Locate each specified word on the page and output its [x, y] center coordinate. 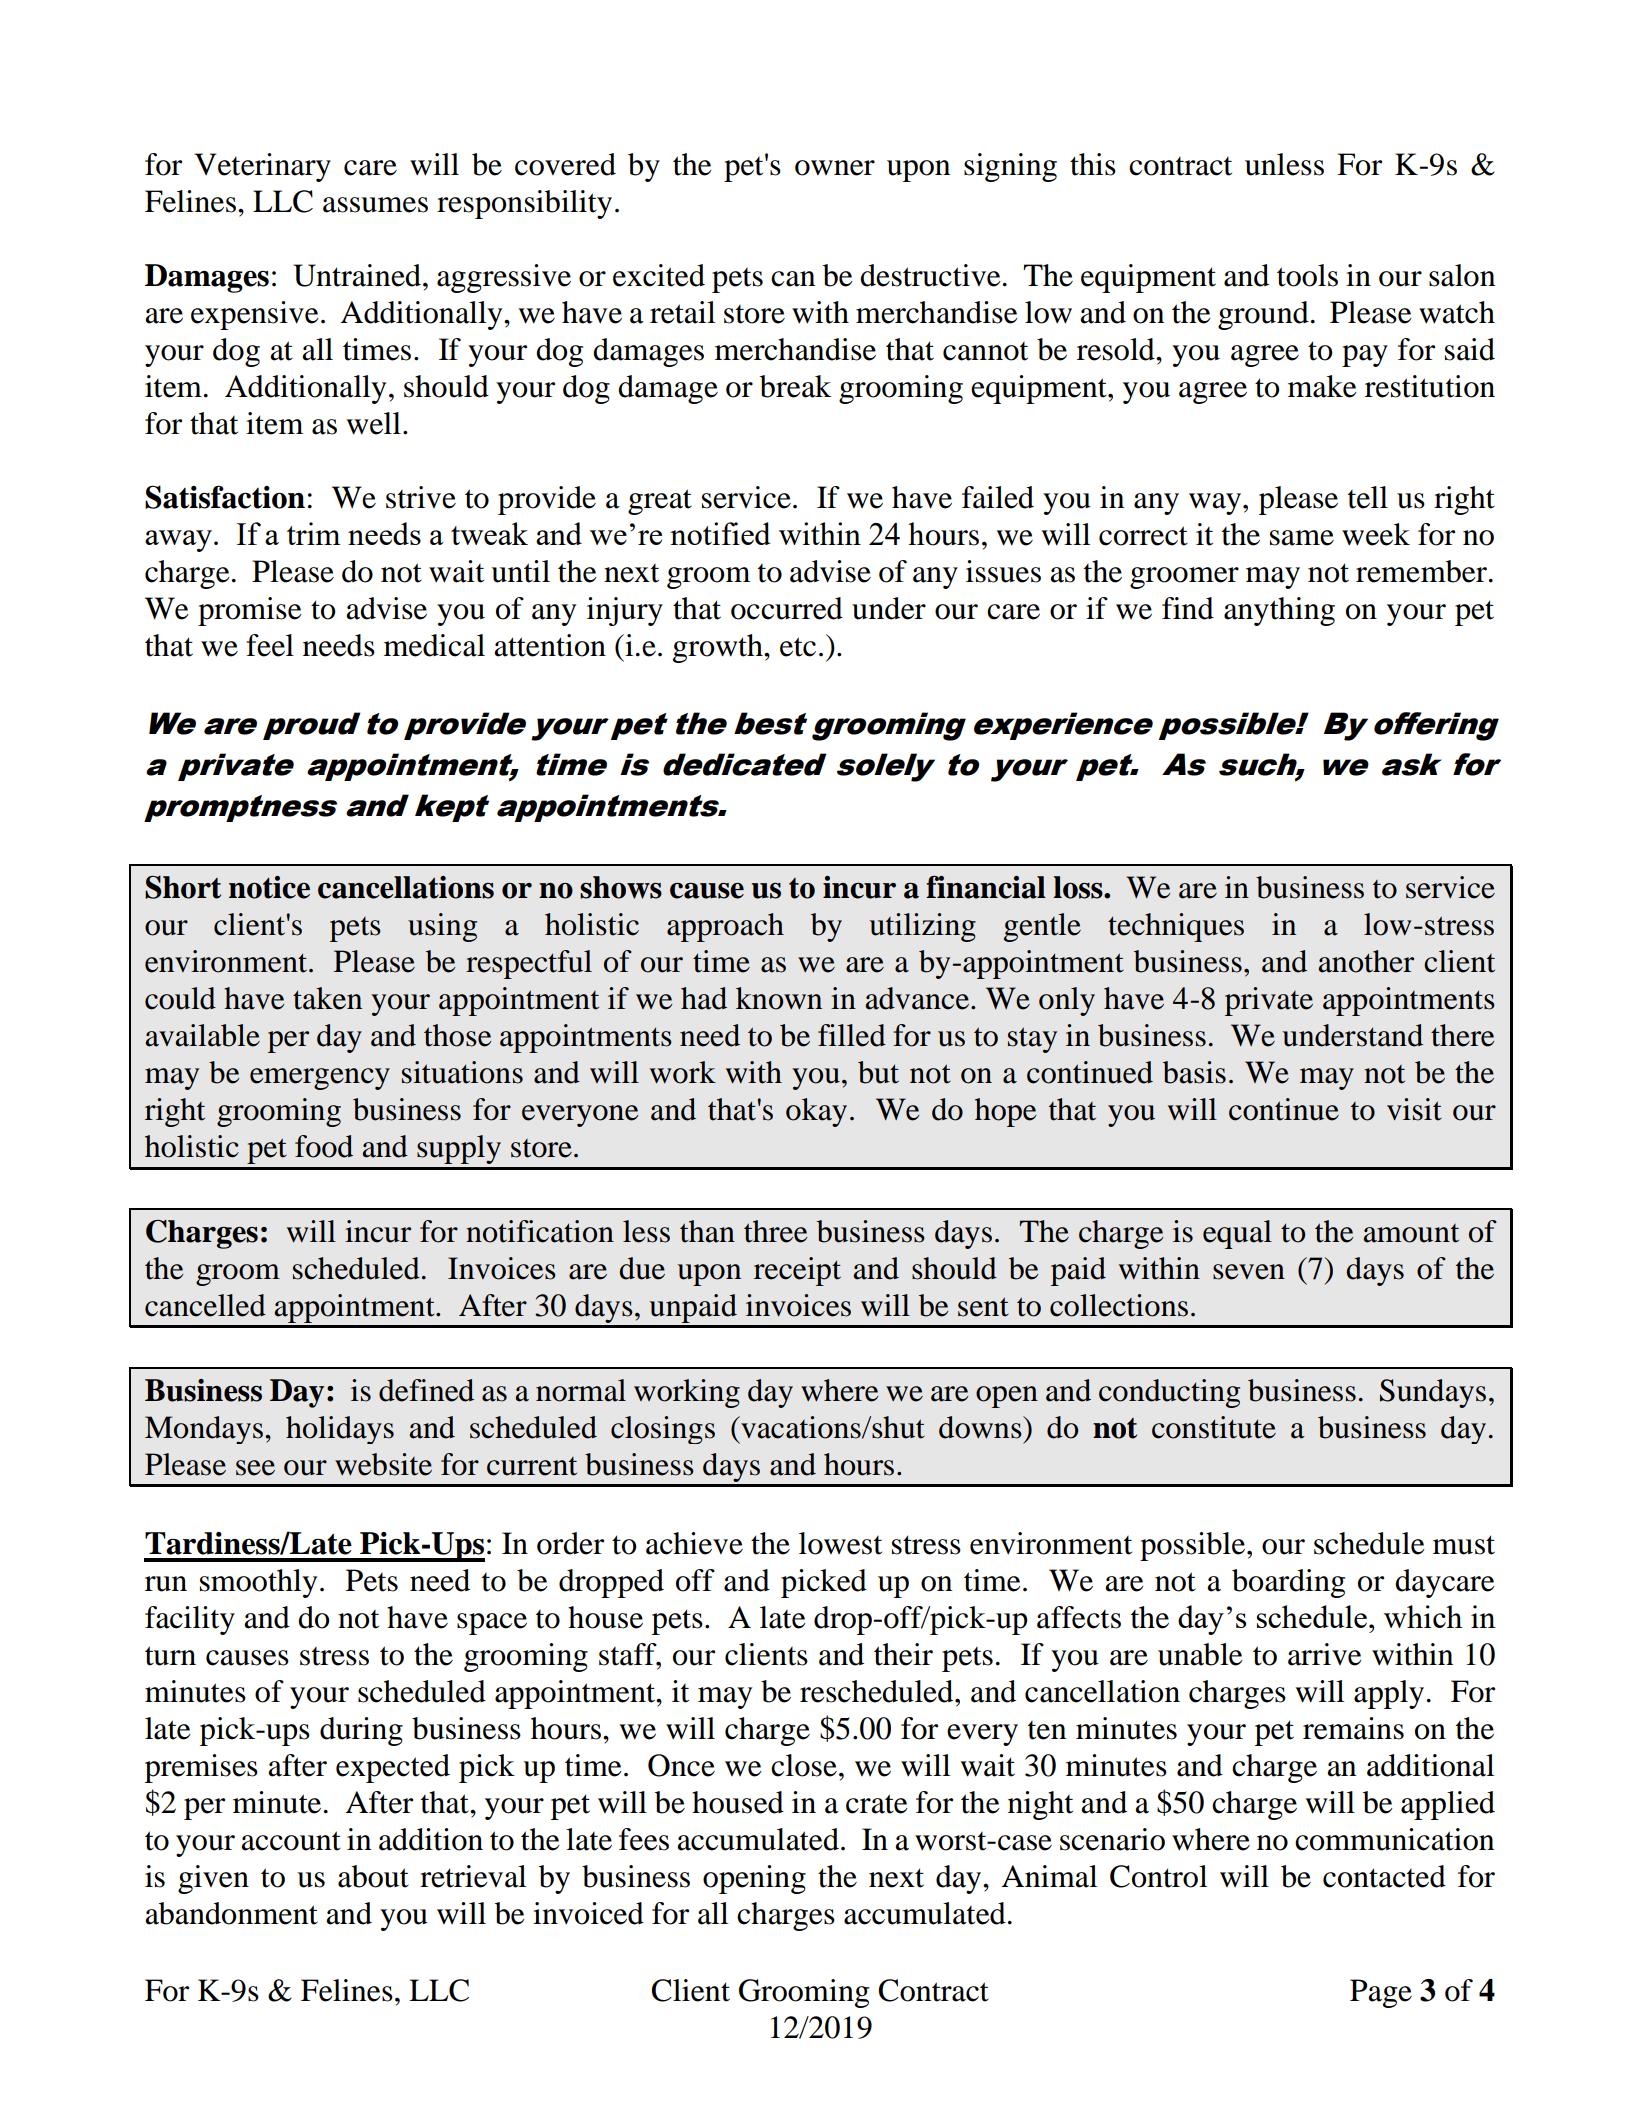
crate [877, 1804]
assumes [375, 205]
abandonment [231, 1913]
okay [816, 1112]
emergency [320, 1079]
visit [1414, 1109]
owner [835, 168]
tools [1307, 275]
